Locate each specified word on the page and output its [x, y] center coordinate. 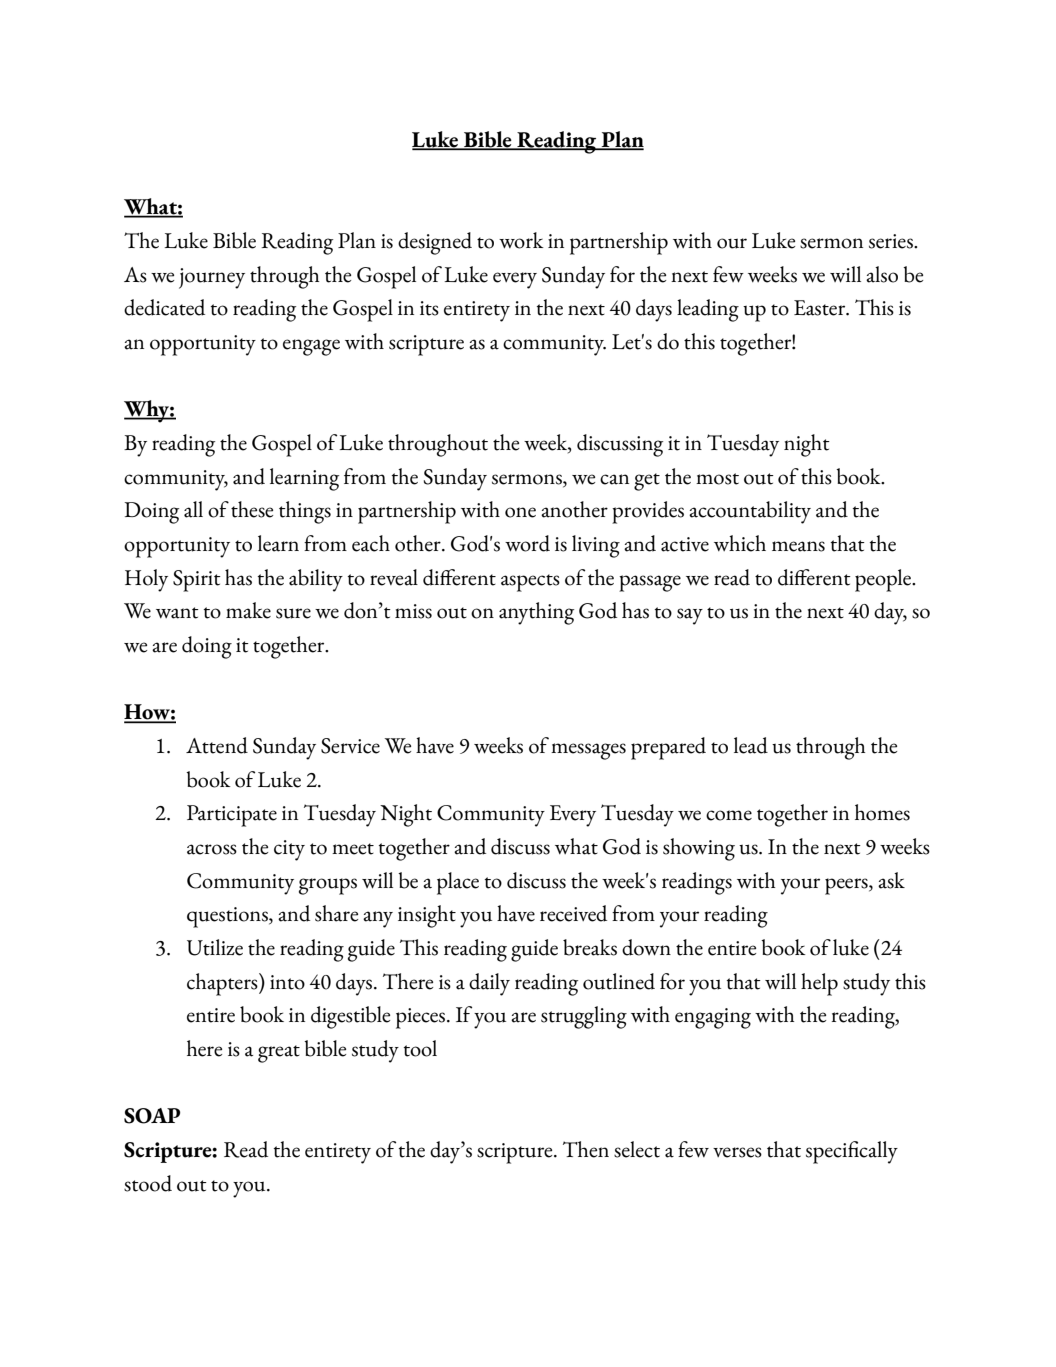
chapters [223, 984]
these [252, 509]
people [884, 580]
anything [536, 613]
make [248, 610]
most [717, 479]
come [729, 815]
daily [489, 984]
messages [588, 751]
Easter [821, 308]
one [520, 512]
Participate [232, 816]
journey [212, 278]
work [521, 240]
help [819, 984]
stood [148, 1183]
